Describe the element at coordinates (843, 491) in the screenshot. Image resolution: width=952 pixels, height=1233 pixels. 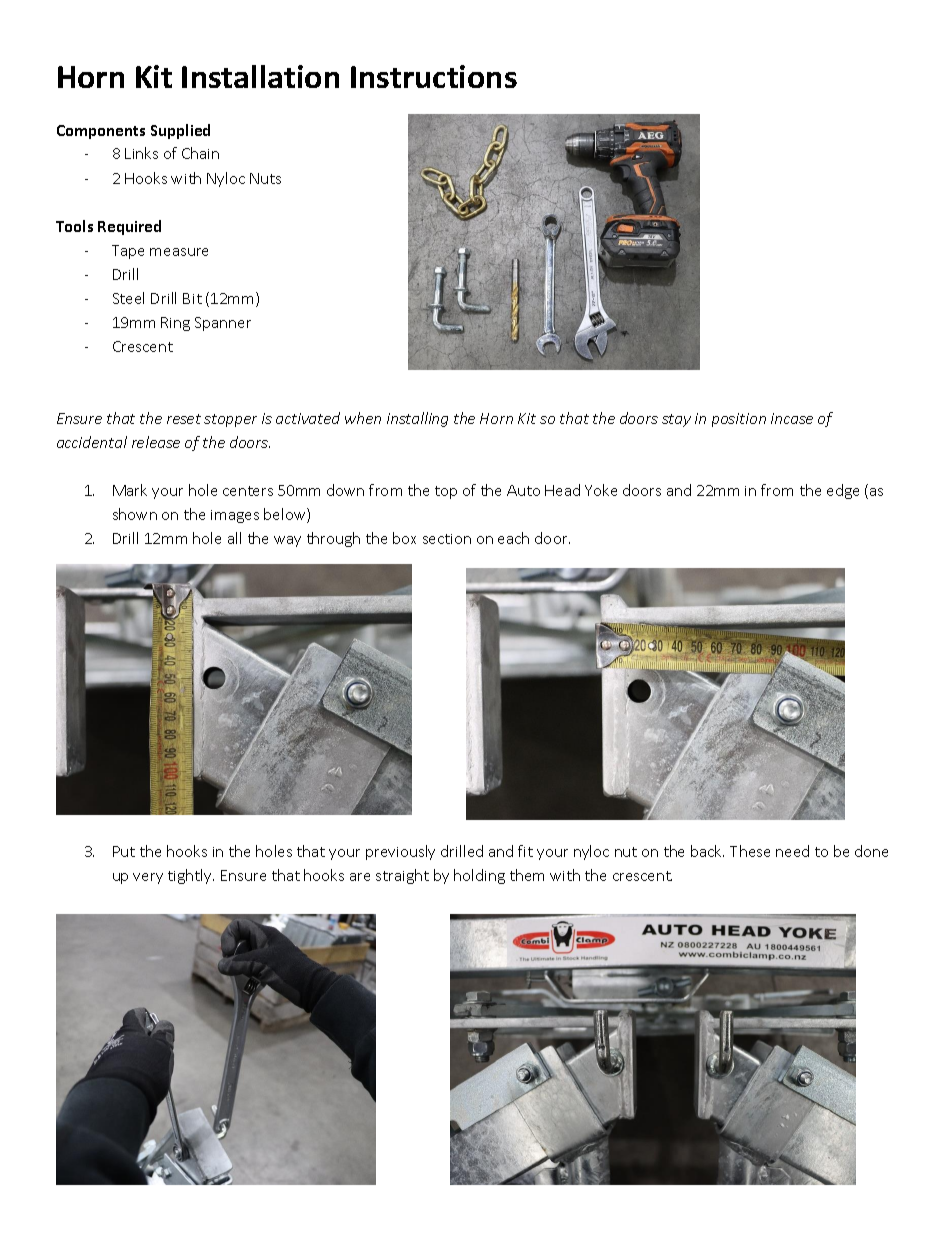
I see `edge` at that location.
